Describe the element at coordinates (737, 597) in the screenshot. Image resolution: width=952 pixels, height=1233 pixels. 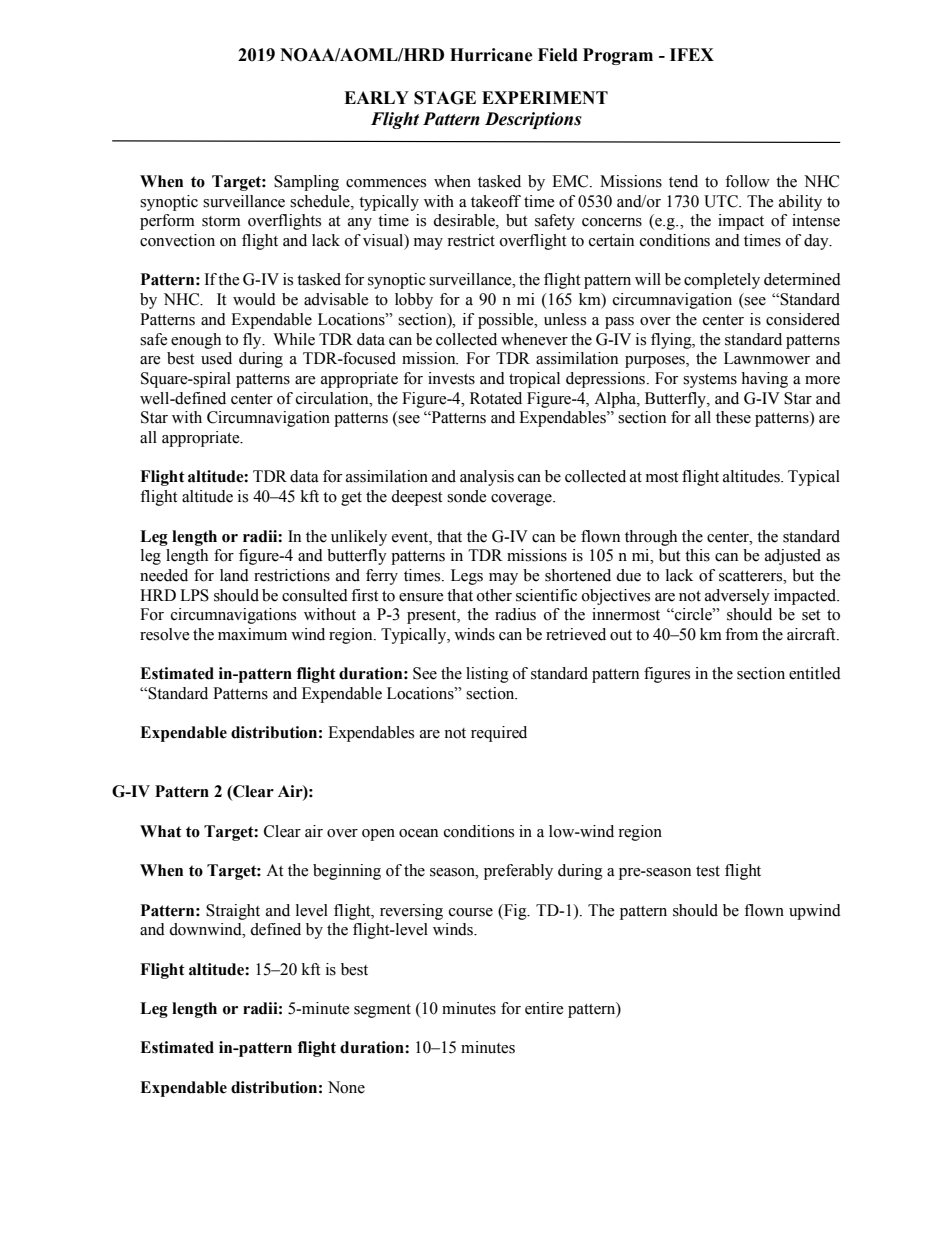
I see `adversely` at that location.
